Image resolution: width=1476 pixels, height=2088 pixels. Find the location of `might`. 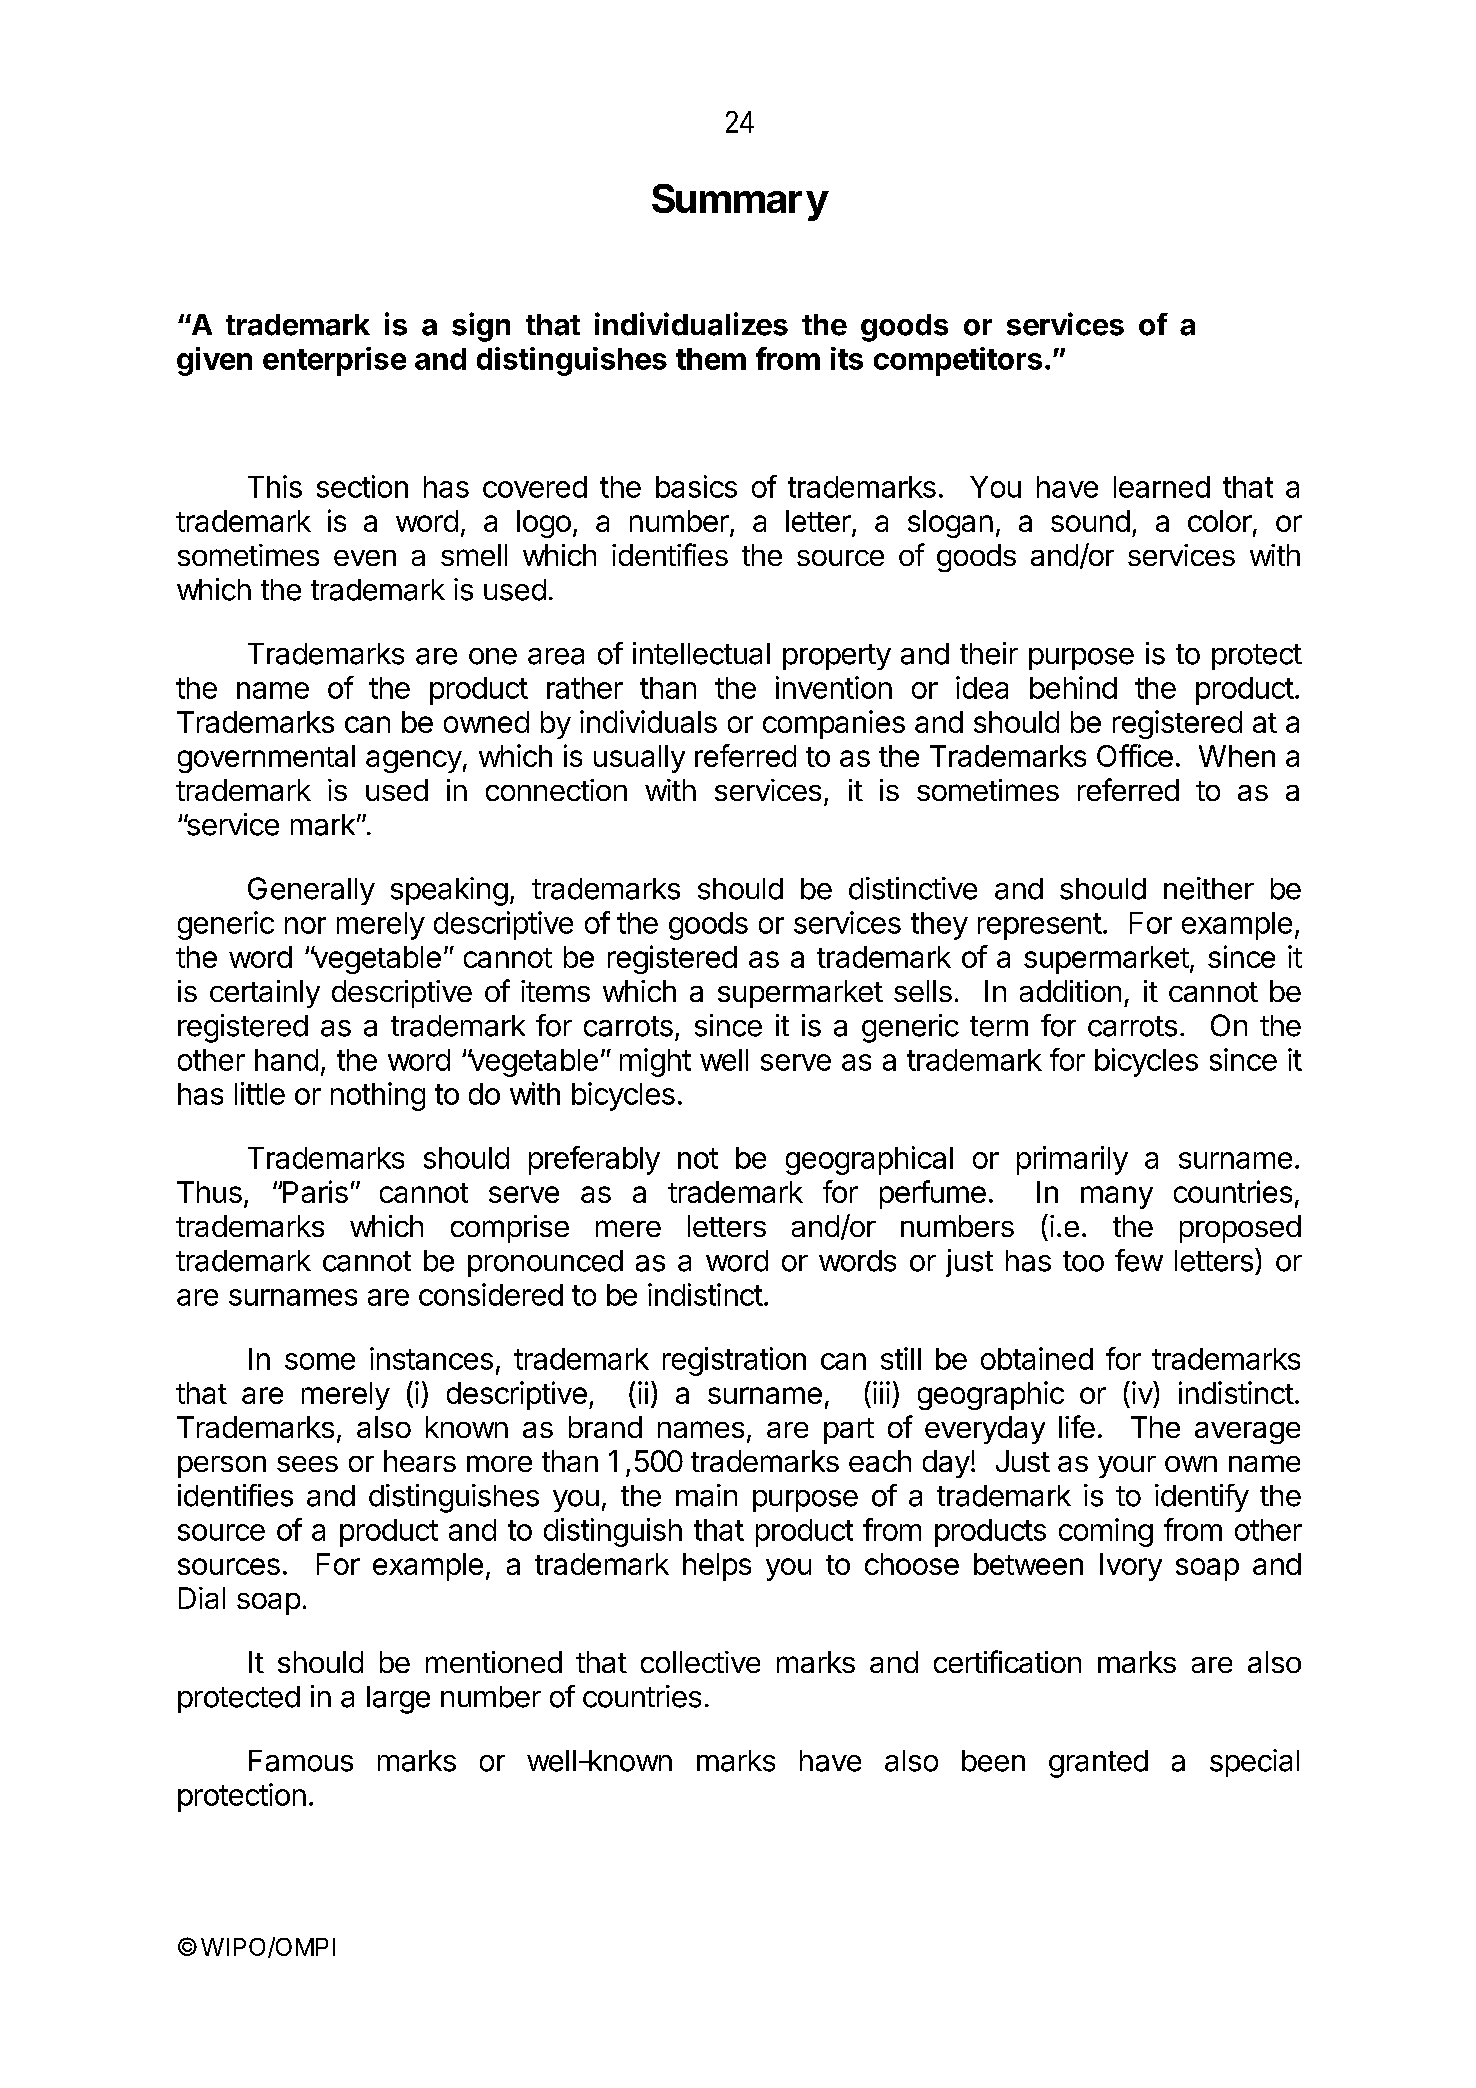

might is located at coordinates (655, 1062).
